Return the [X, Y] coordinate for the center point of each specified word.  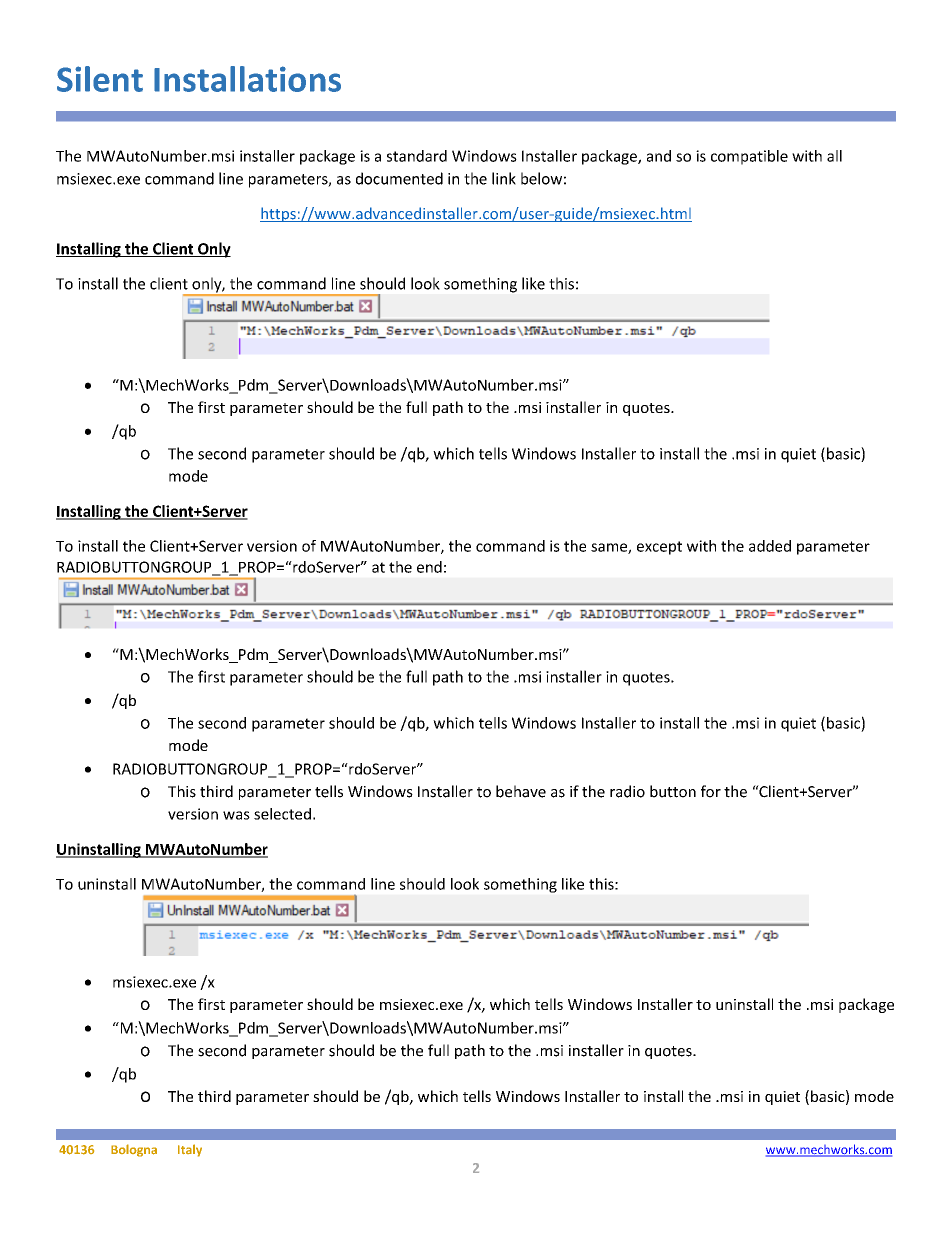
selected [282, 814]
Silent [100, 79]
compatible [749, 157]
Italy [190, 1150]
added [770, 546]
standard [417, 156]
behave [521, 791]
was [236, 815]
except [659, 548]
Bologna [134, 1150]
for [711, 791]
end [429, 567]
